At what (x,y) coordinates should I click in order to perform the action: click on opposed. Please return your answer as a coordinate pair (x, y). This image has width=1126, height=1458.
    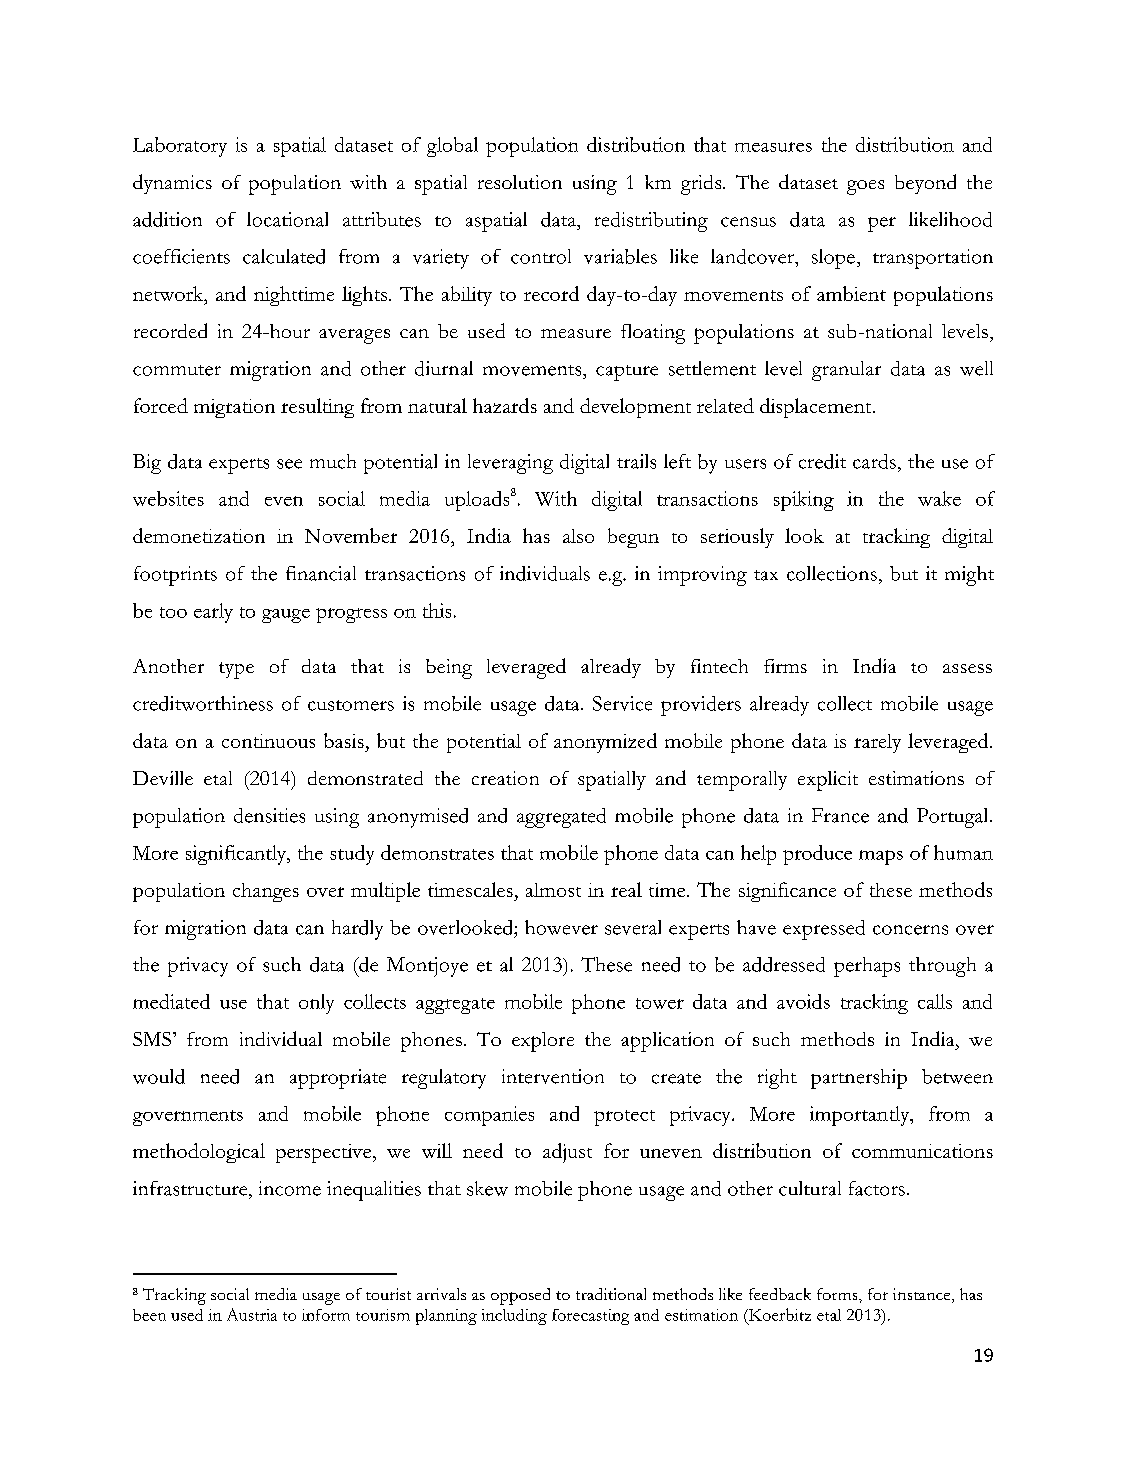
    Looking at the image, I should click on (520, 1296).
